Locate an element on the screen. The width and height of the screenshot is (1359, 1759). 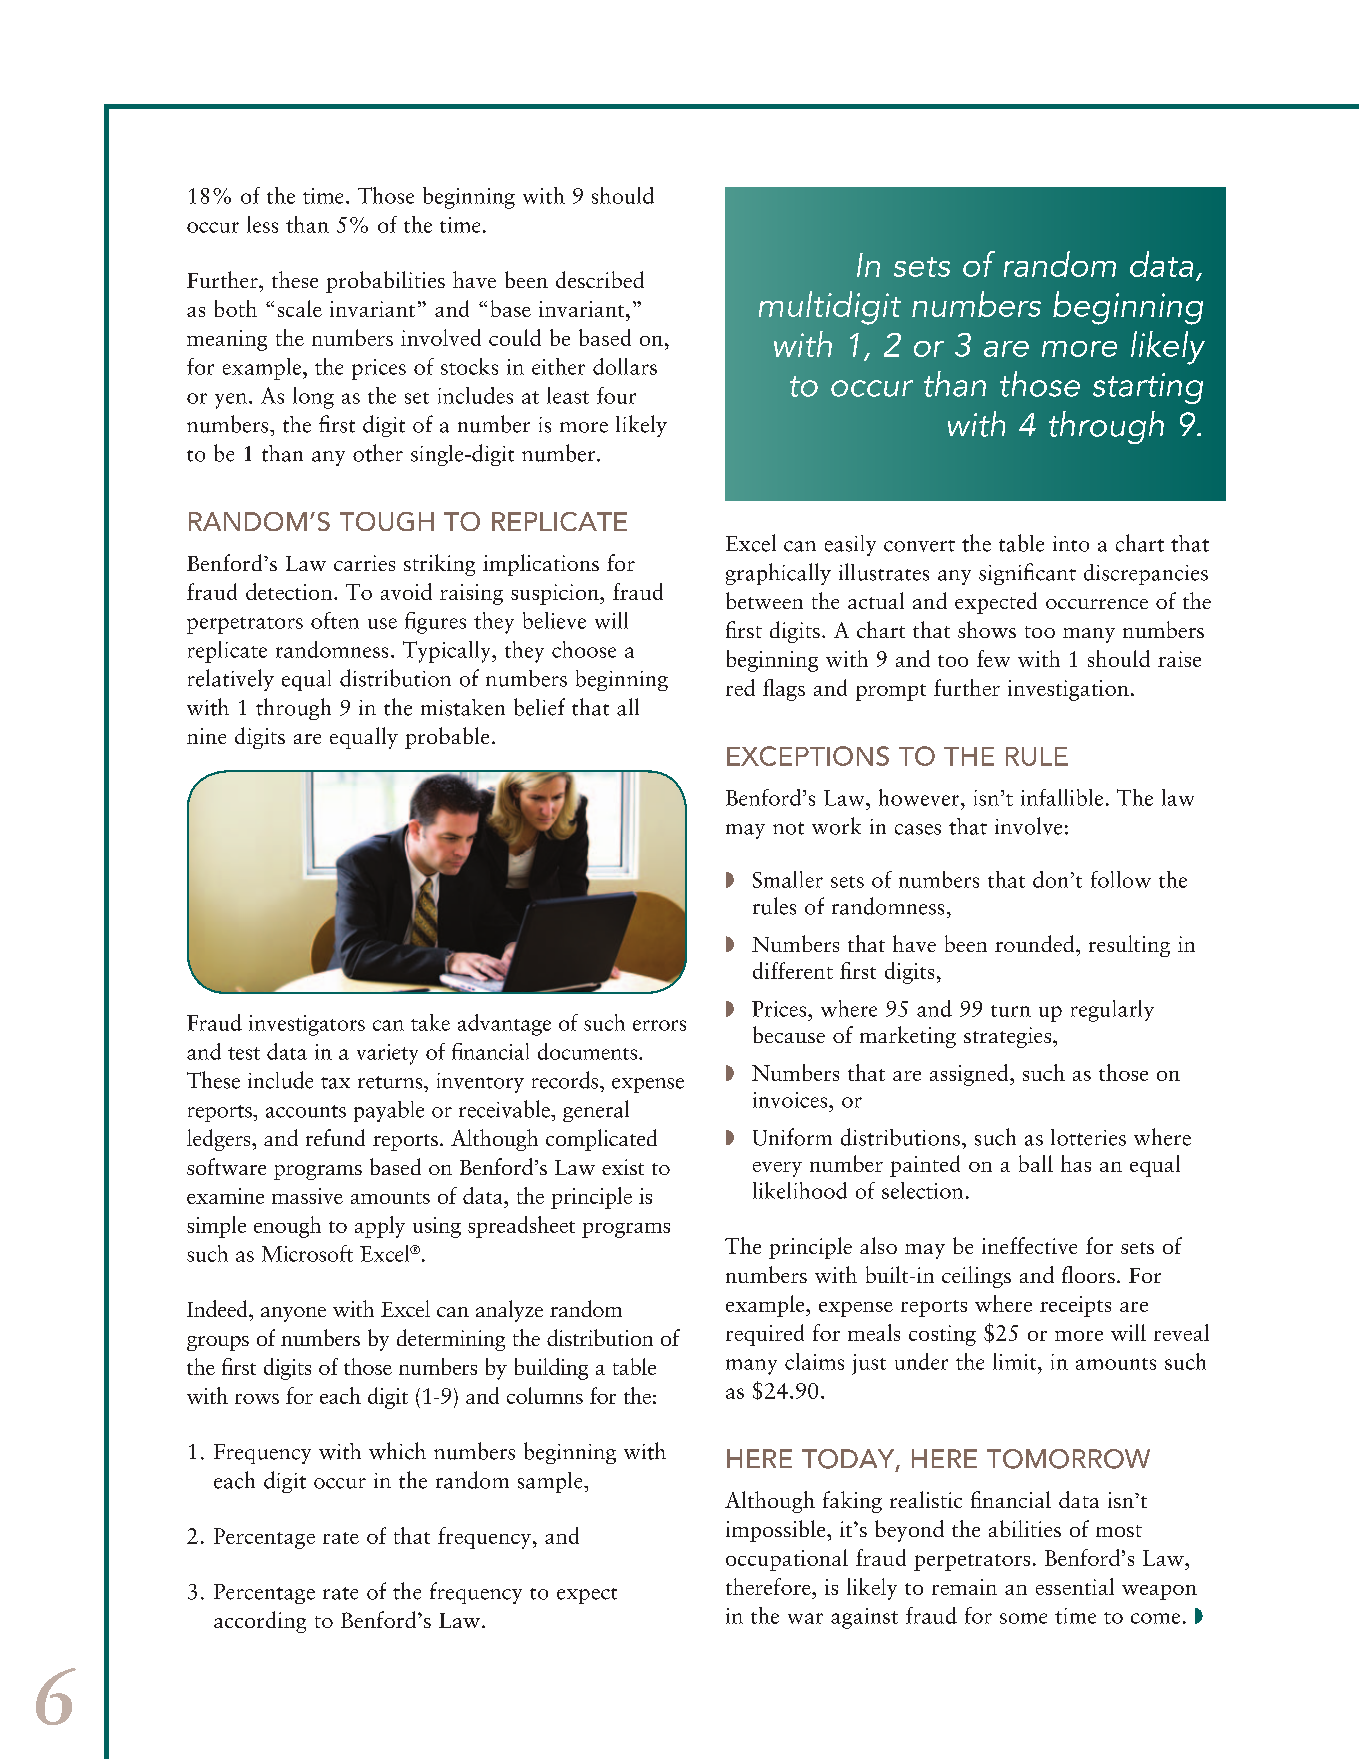
described is located at coordinates (600, 279).
